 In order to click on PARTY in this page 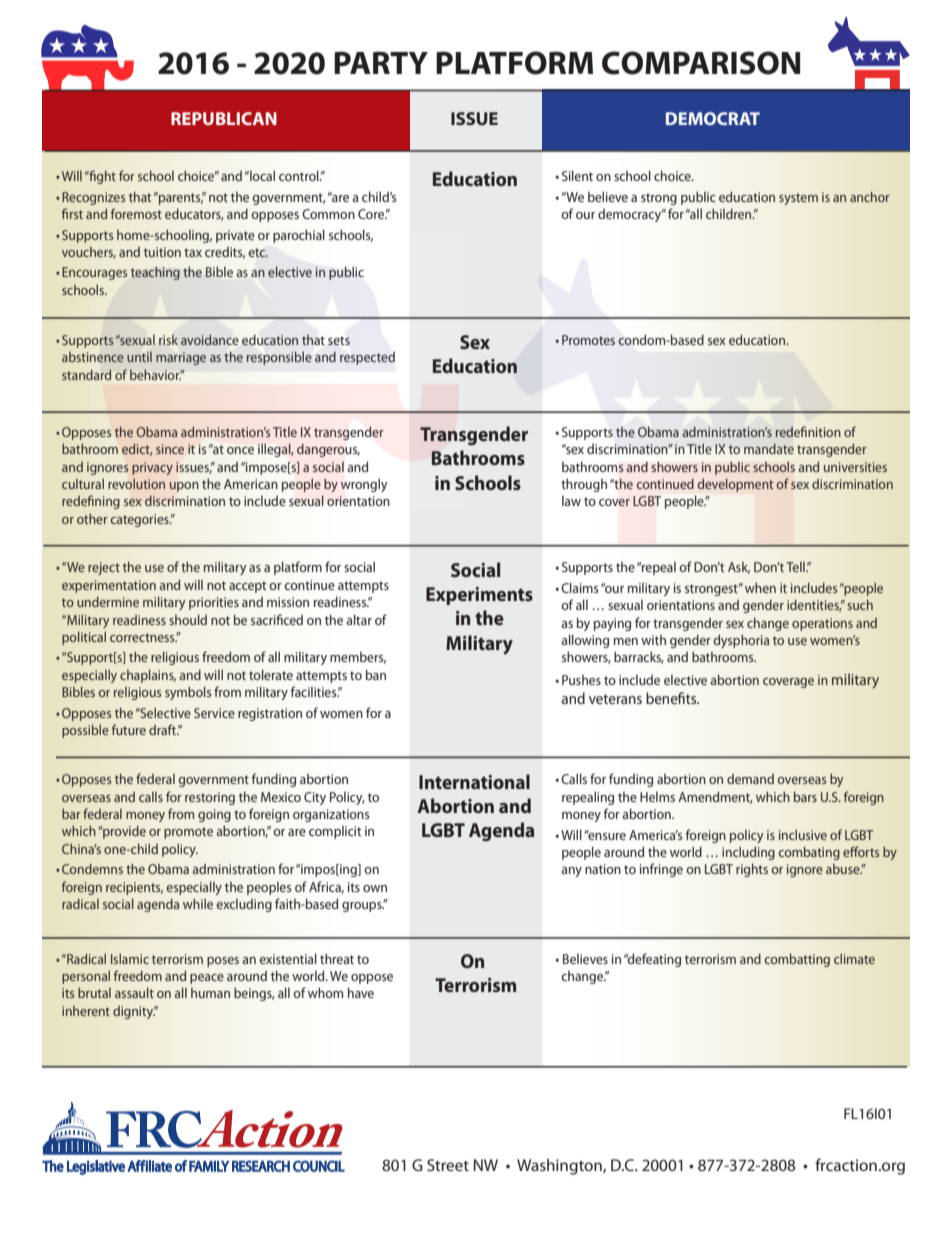, I will do `click(381, 62)`.
